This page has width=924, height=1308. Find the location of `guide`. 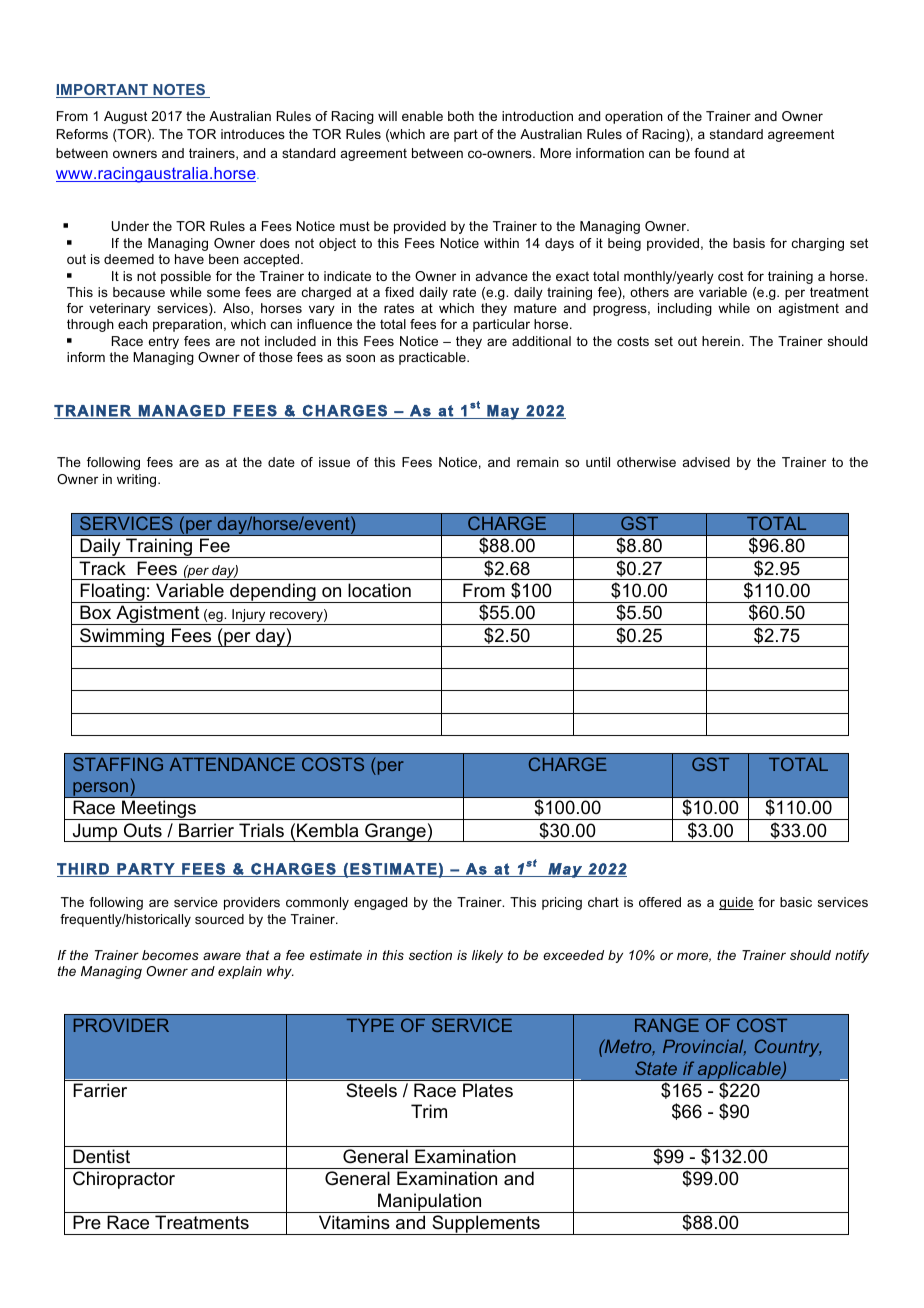

guide is located at coordinates (736, 903).
